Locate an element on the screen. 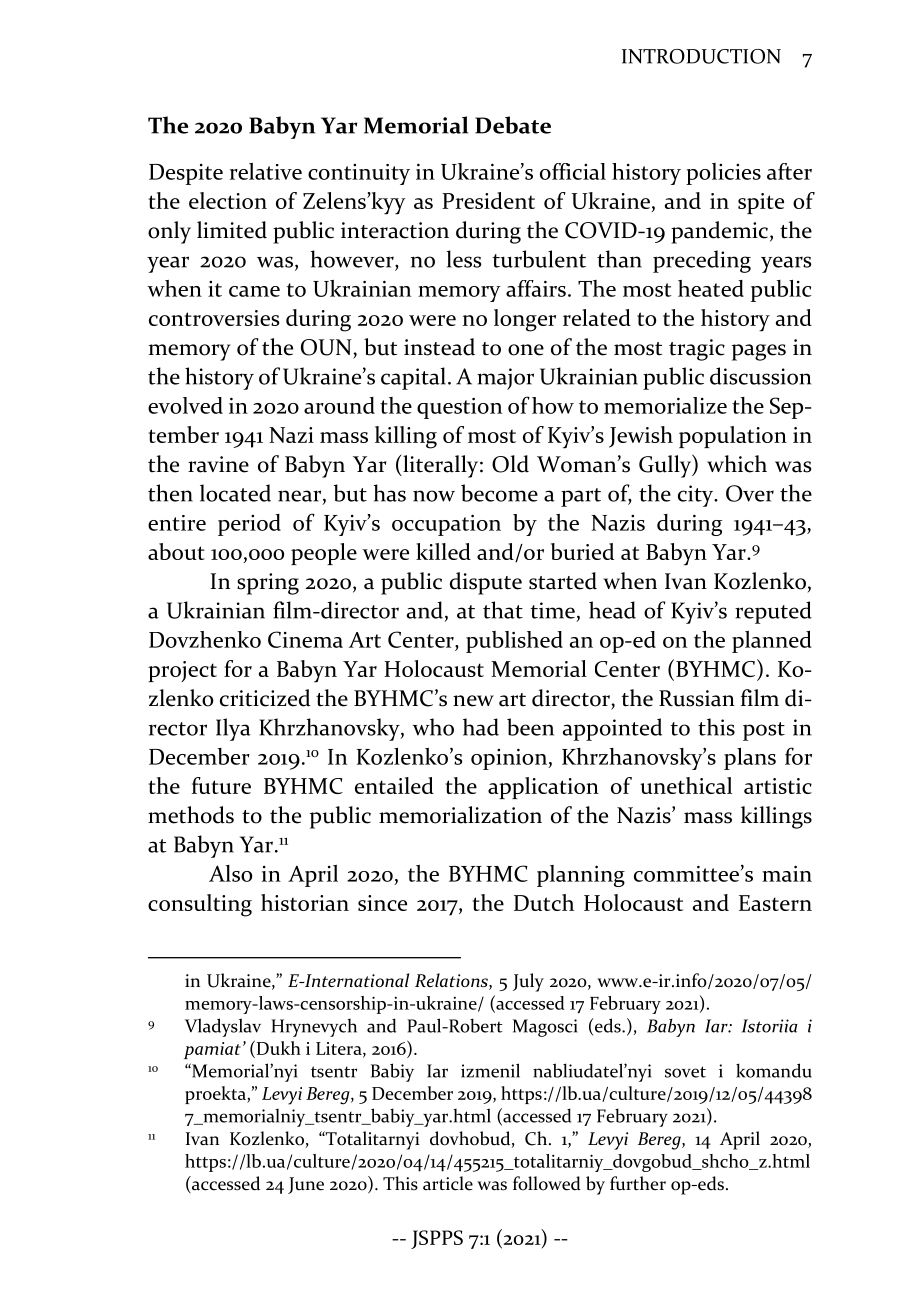  Eastern is located at coordinates (775, 903).
